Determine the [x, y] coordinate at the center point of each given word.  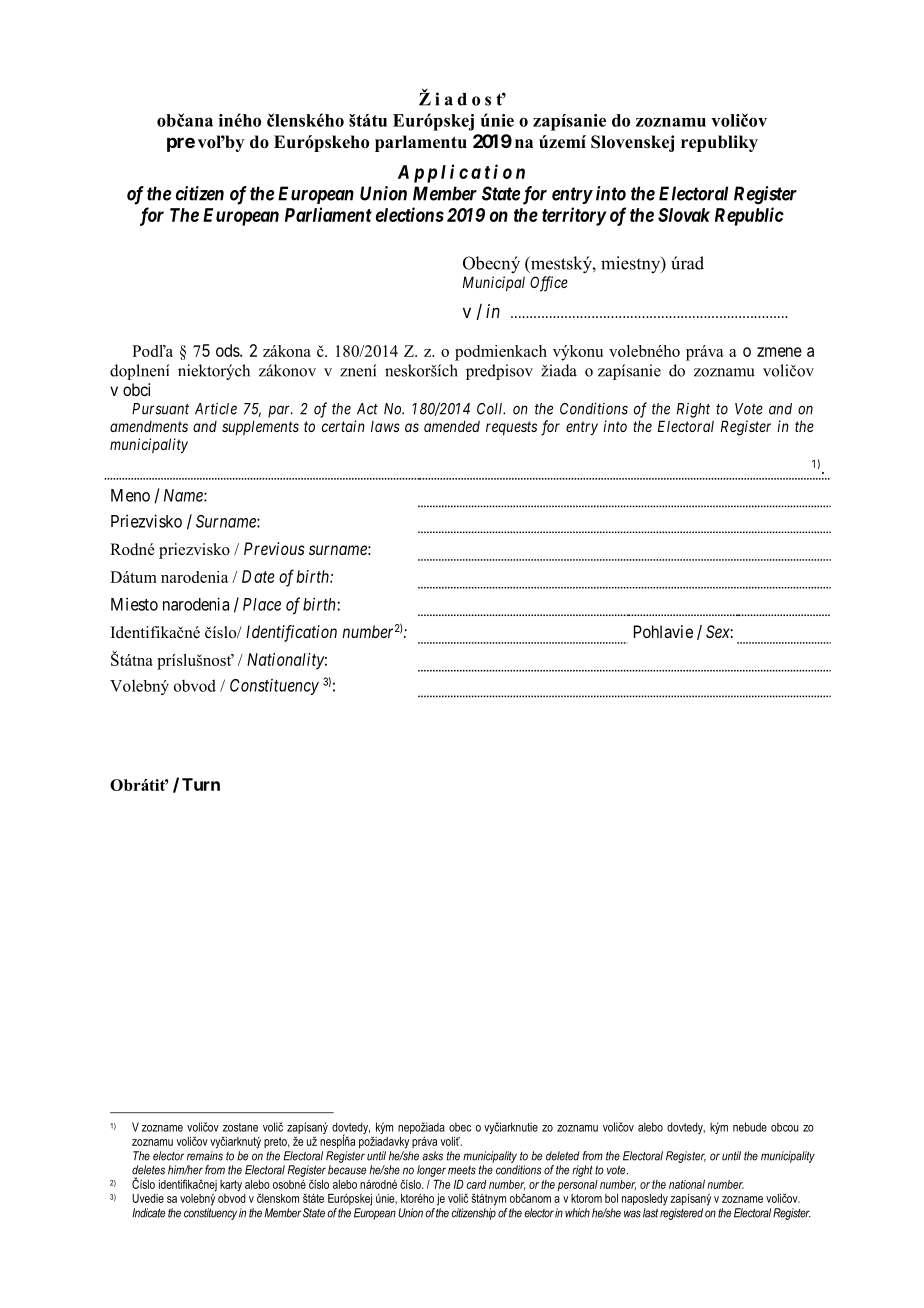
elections [410, 214]
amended [452, 426]
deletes [148, 1170]
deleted [563, 1156]
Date [258, 576]
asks [432, 1156]
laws [385, 426]
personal [577, 1185]
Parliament [328, 214]
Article [216, 408]
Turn [201, 784]
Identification [291, 633]
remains [205, 1156]
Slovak [684, 215]
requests [511, 428]
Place [262, 604]
